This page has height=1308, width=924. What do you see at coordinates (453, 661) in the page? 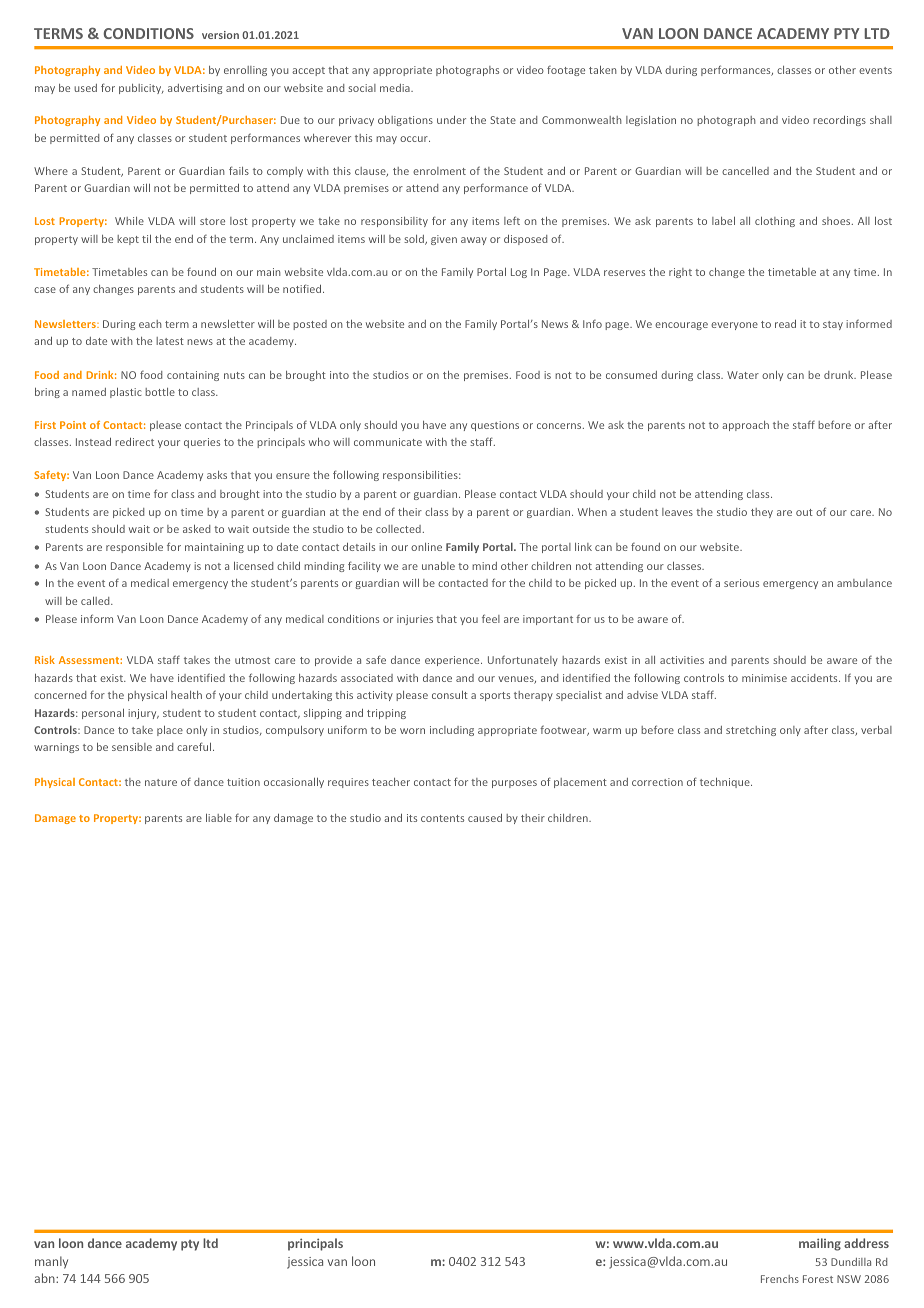
I see `experience` at bounding box center [453, 661].
